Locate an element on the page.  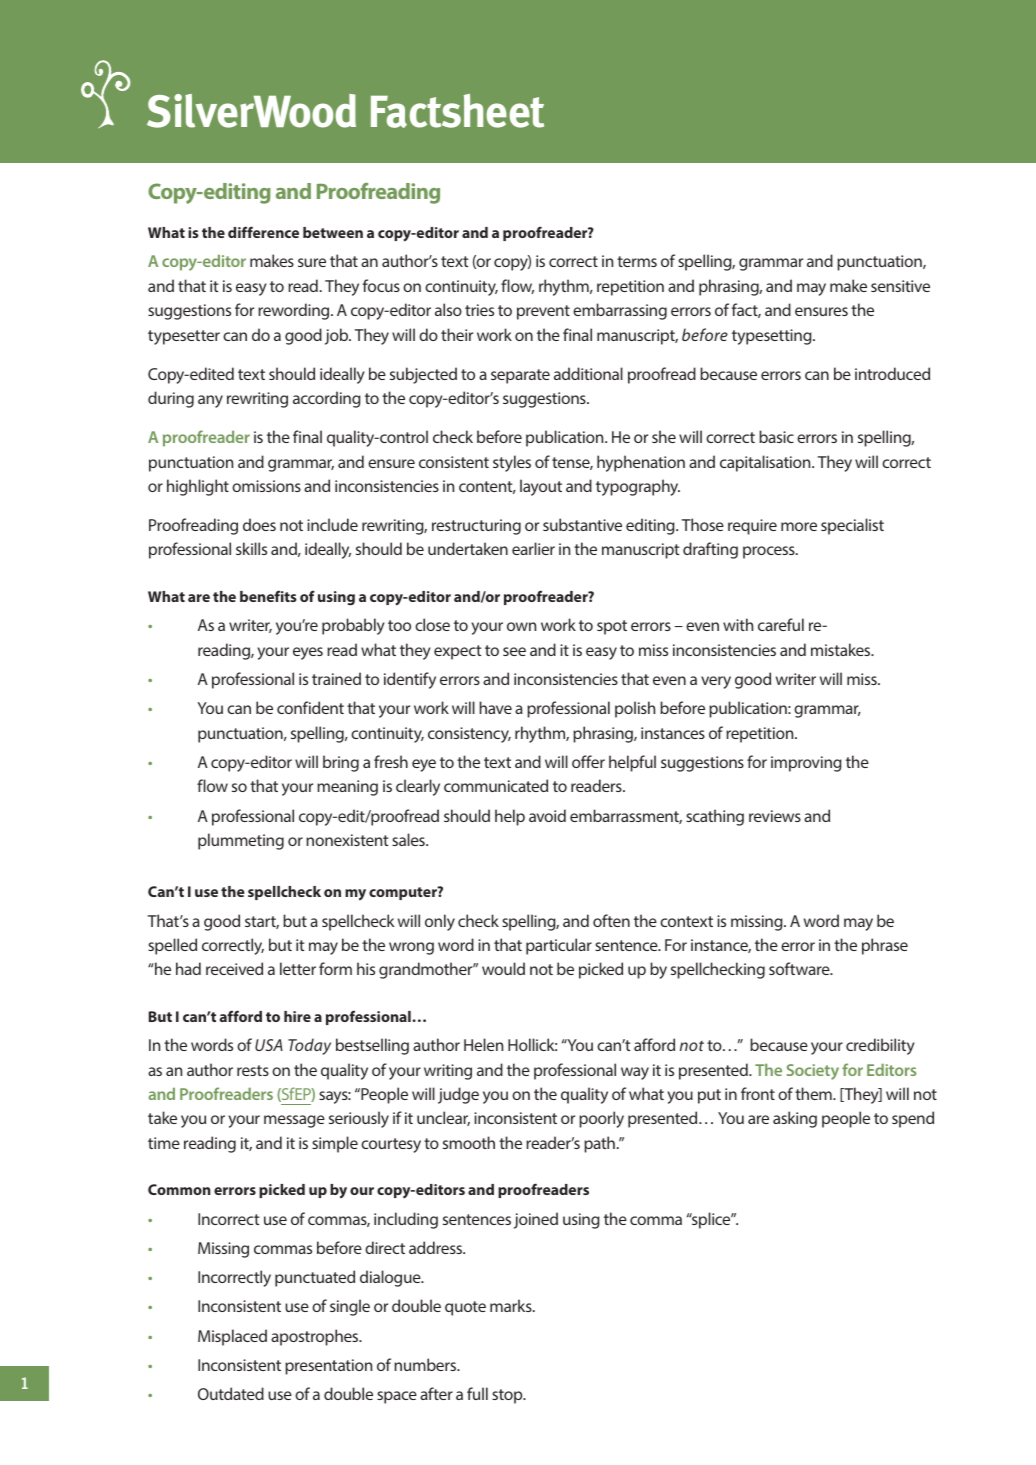
tries is located at coordinates (479, 310).
